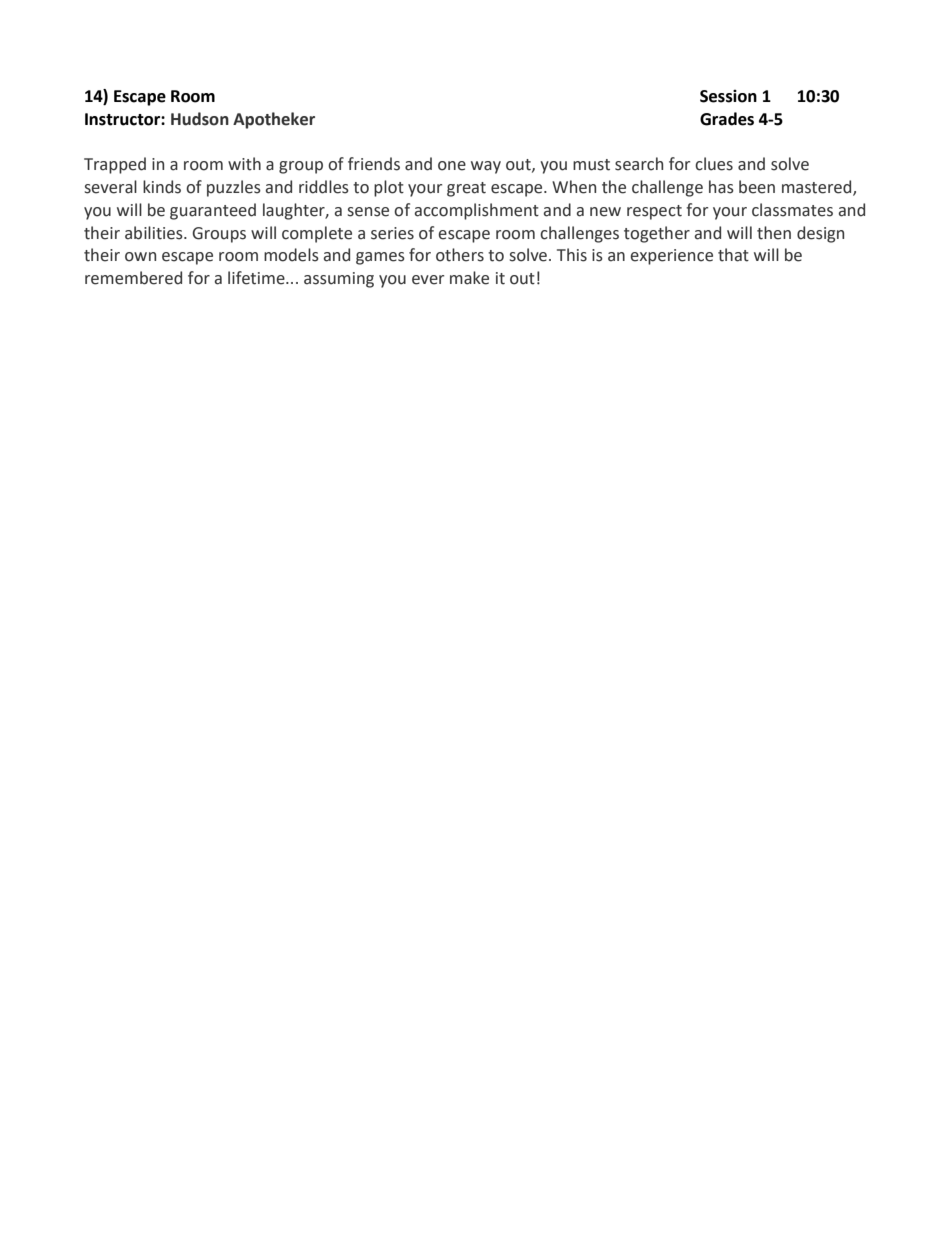 The height and width of the screenshot is (1233, 952). I want to click on great, so click(466, 189).
